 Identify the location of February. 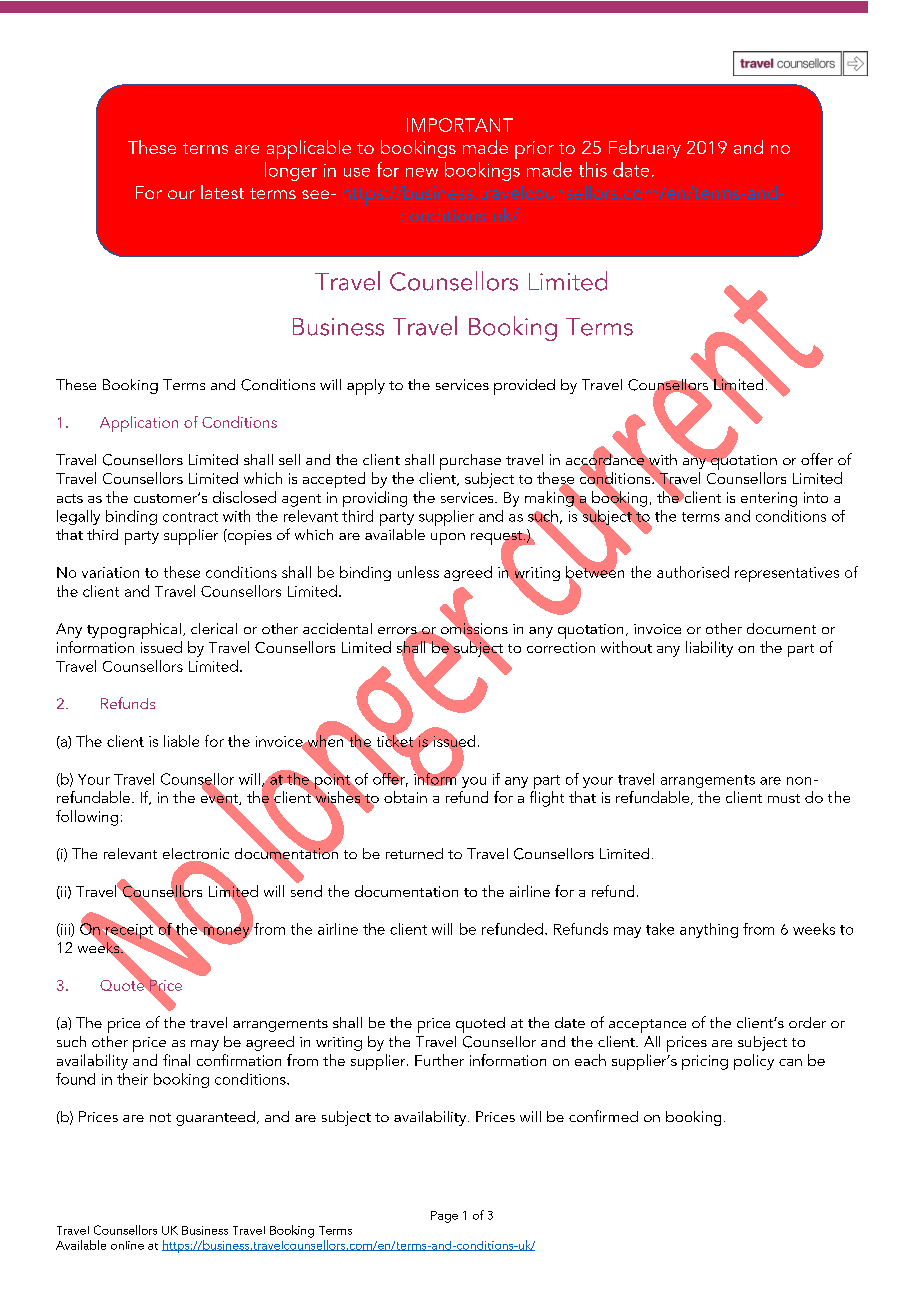
(645, 149).
